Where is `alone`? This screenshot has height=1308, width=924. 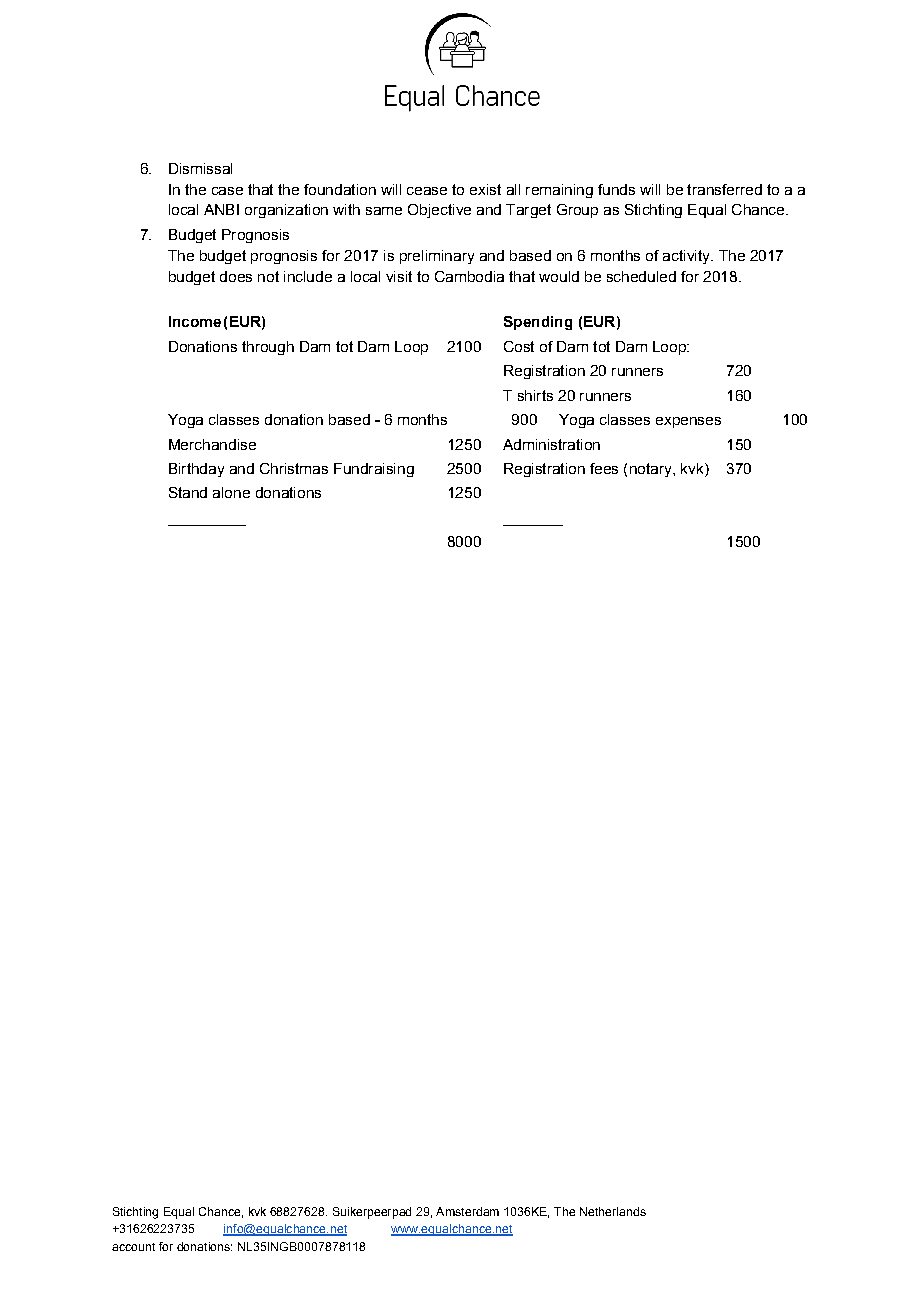
alone is located at coordinates (231, 492).
